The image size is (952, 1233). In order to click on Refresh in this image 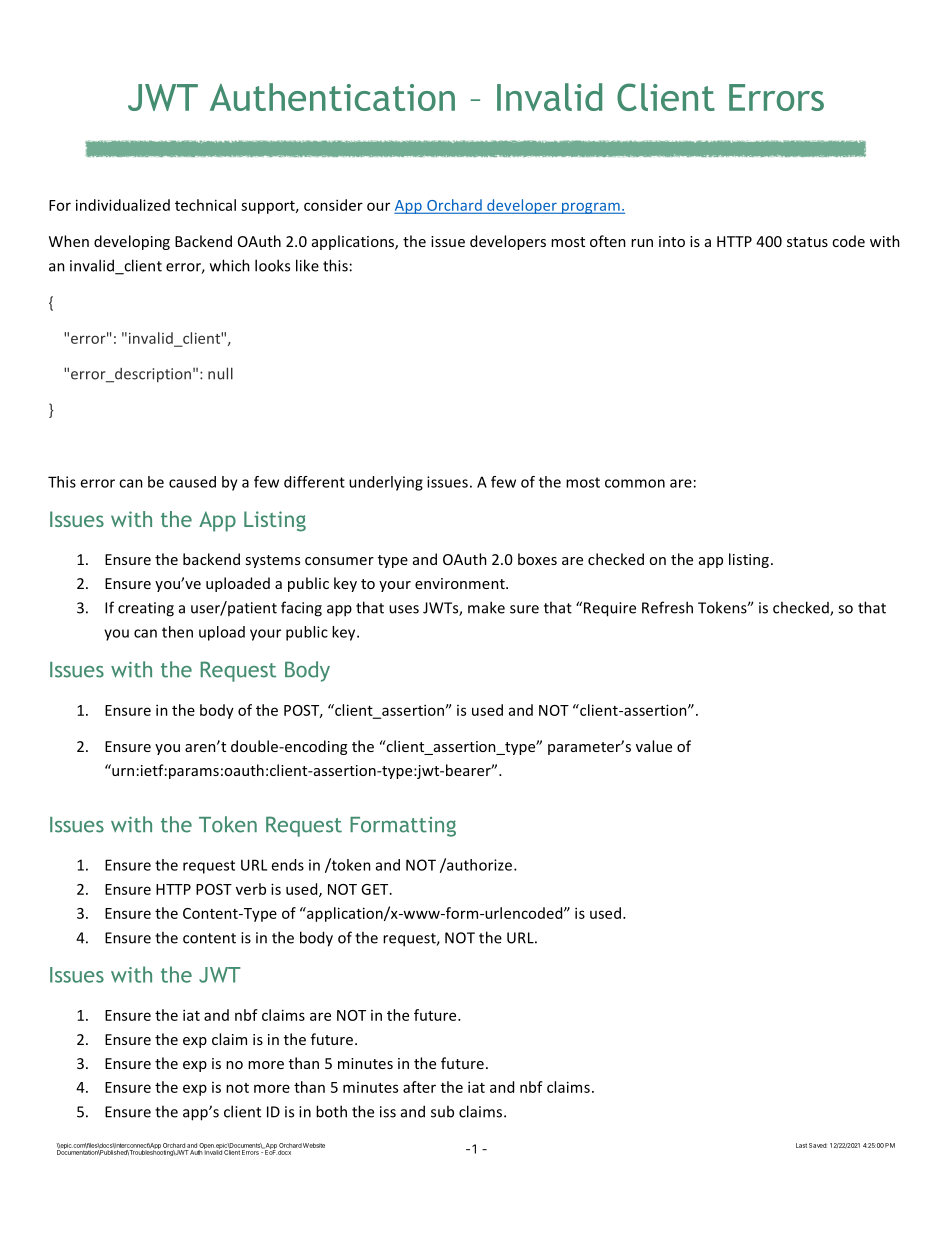, I will do `click(667, 607)`.
